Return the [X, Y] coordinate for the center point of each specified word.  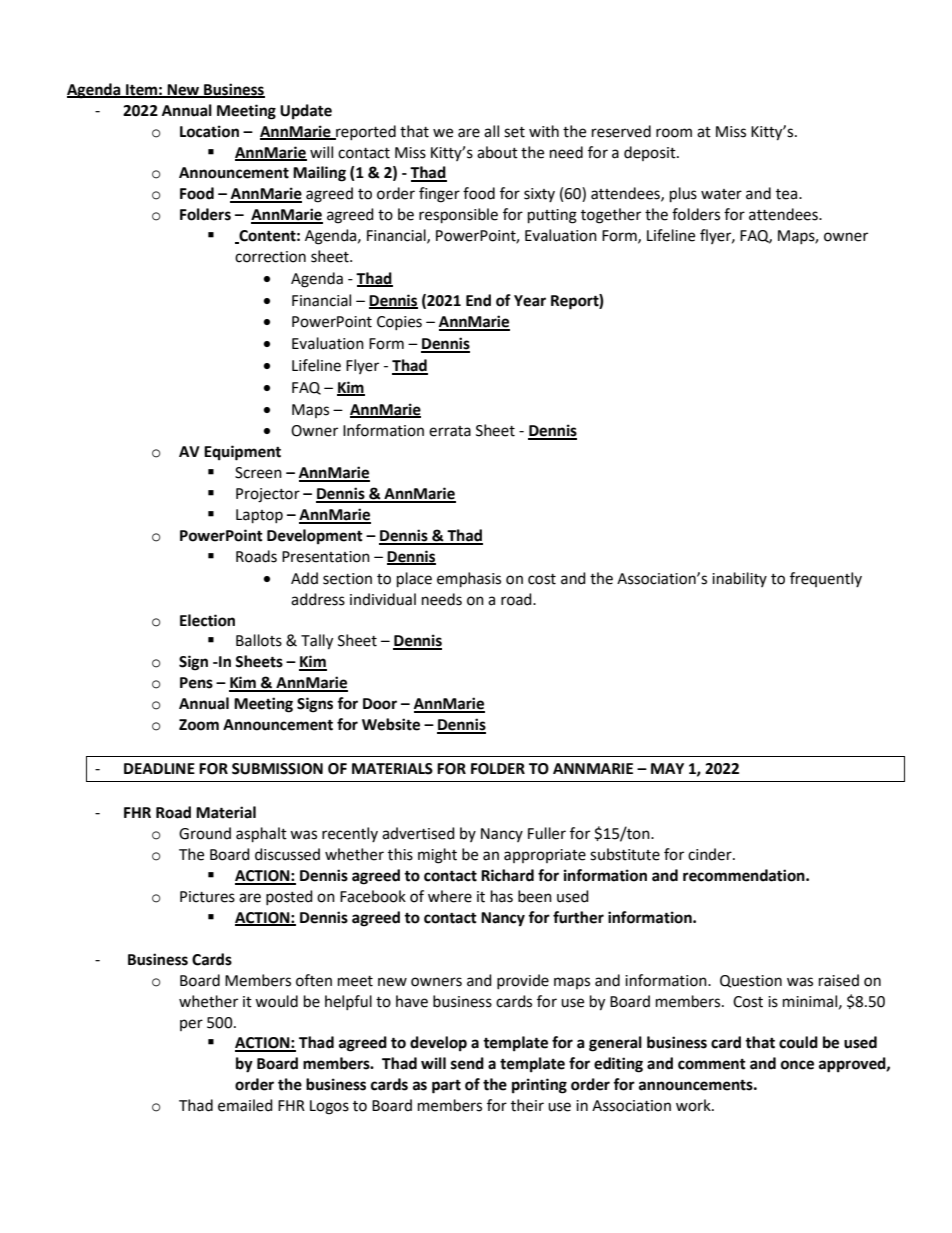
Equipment [242, 453]
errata [450, 431]
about [497, 152]
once [797, 1065]
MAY [667, 768]
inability [739, 579]
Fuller [547, 833]
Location [209, 131]
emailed [245, 1105]
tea [788, 194]
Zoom [199, 725]
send [467, 1063]
